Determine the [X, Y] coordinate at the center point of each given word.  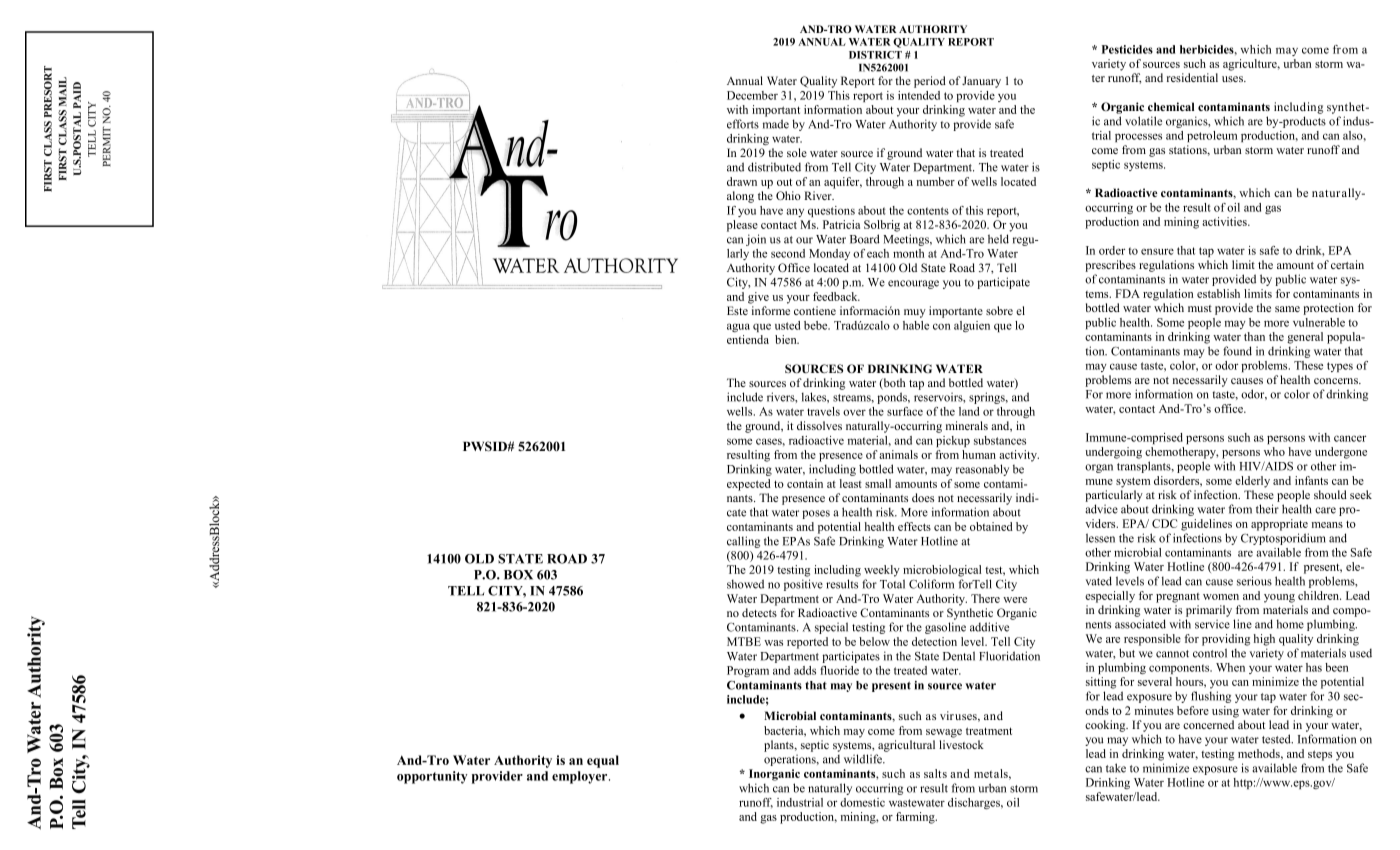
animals [898, 454]
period [930, 82]
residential [1192, 77]
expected [749, 485]
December [752, 95]
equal [603, 761]
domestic [862, 802]
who [1274, 451]
